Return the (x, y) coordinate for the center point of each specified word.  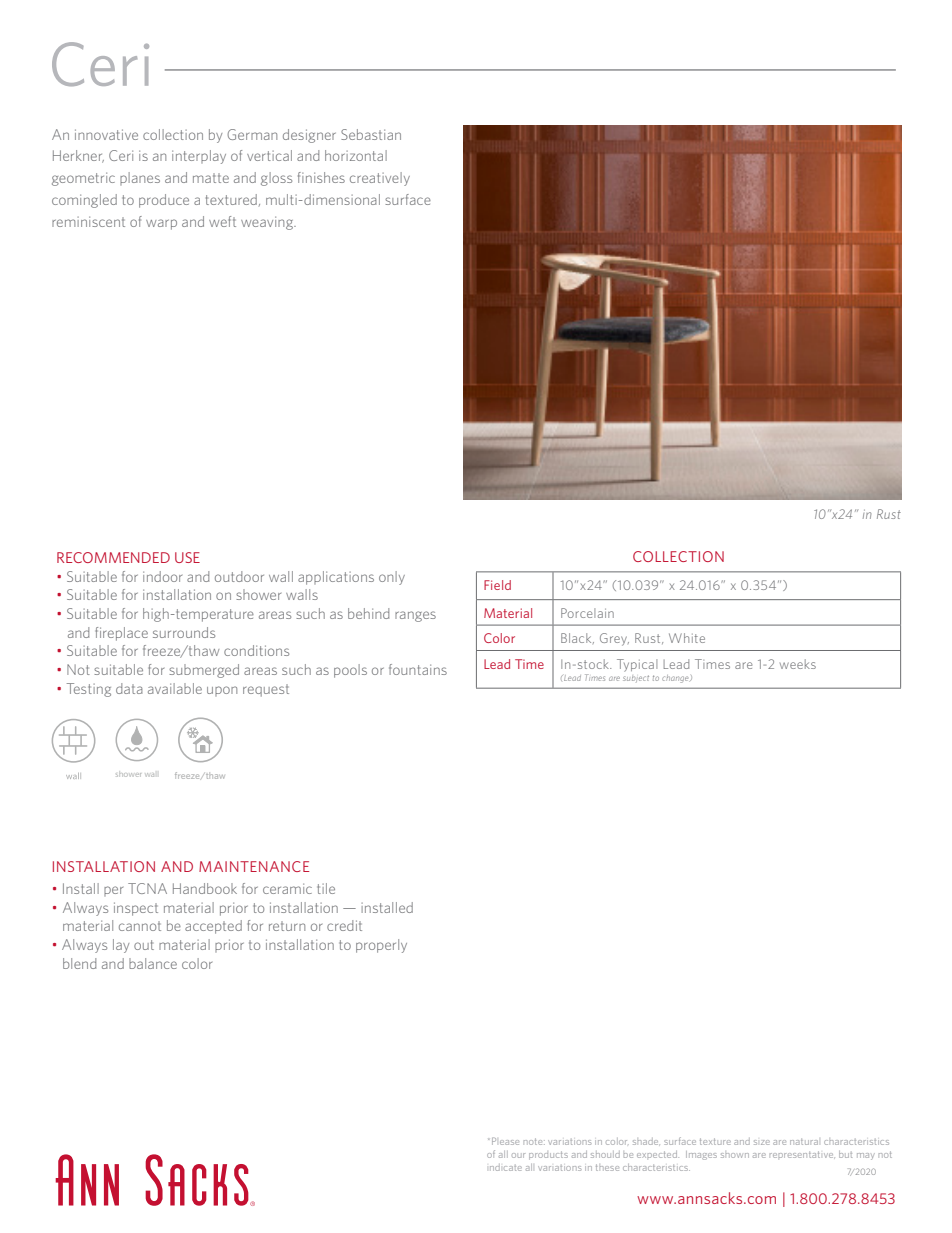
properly (381, 946)
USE (187, 557)
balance (153, 963)
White (687, 638)
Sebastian (371, 134)
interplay (199, 157)
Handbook (205, 888)
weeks (798, 664)
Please (505, 1141)
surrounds (184, 632)
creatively (380, 179)
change (676, 679)
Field (497, 585)
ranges (415, 616)
